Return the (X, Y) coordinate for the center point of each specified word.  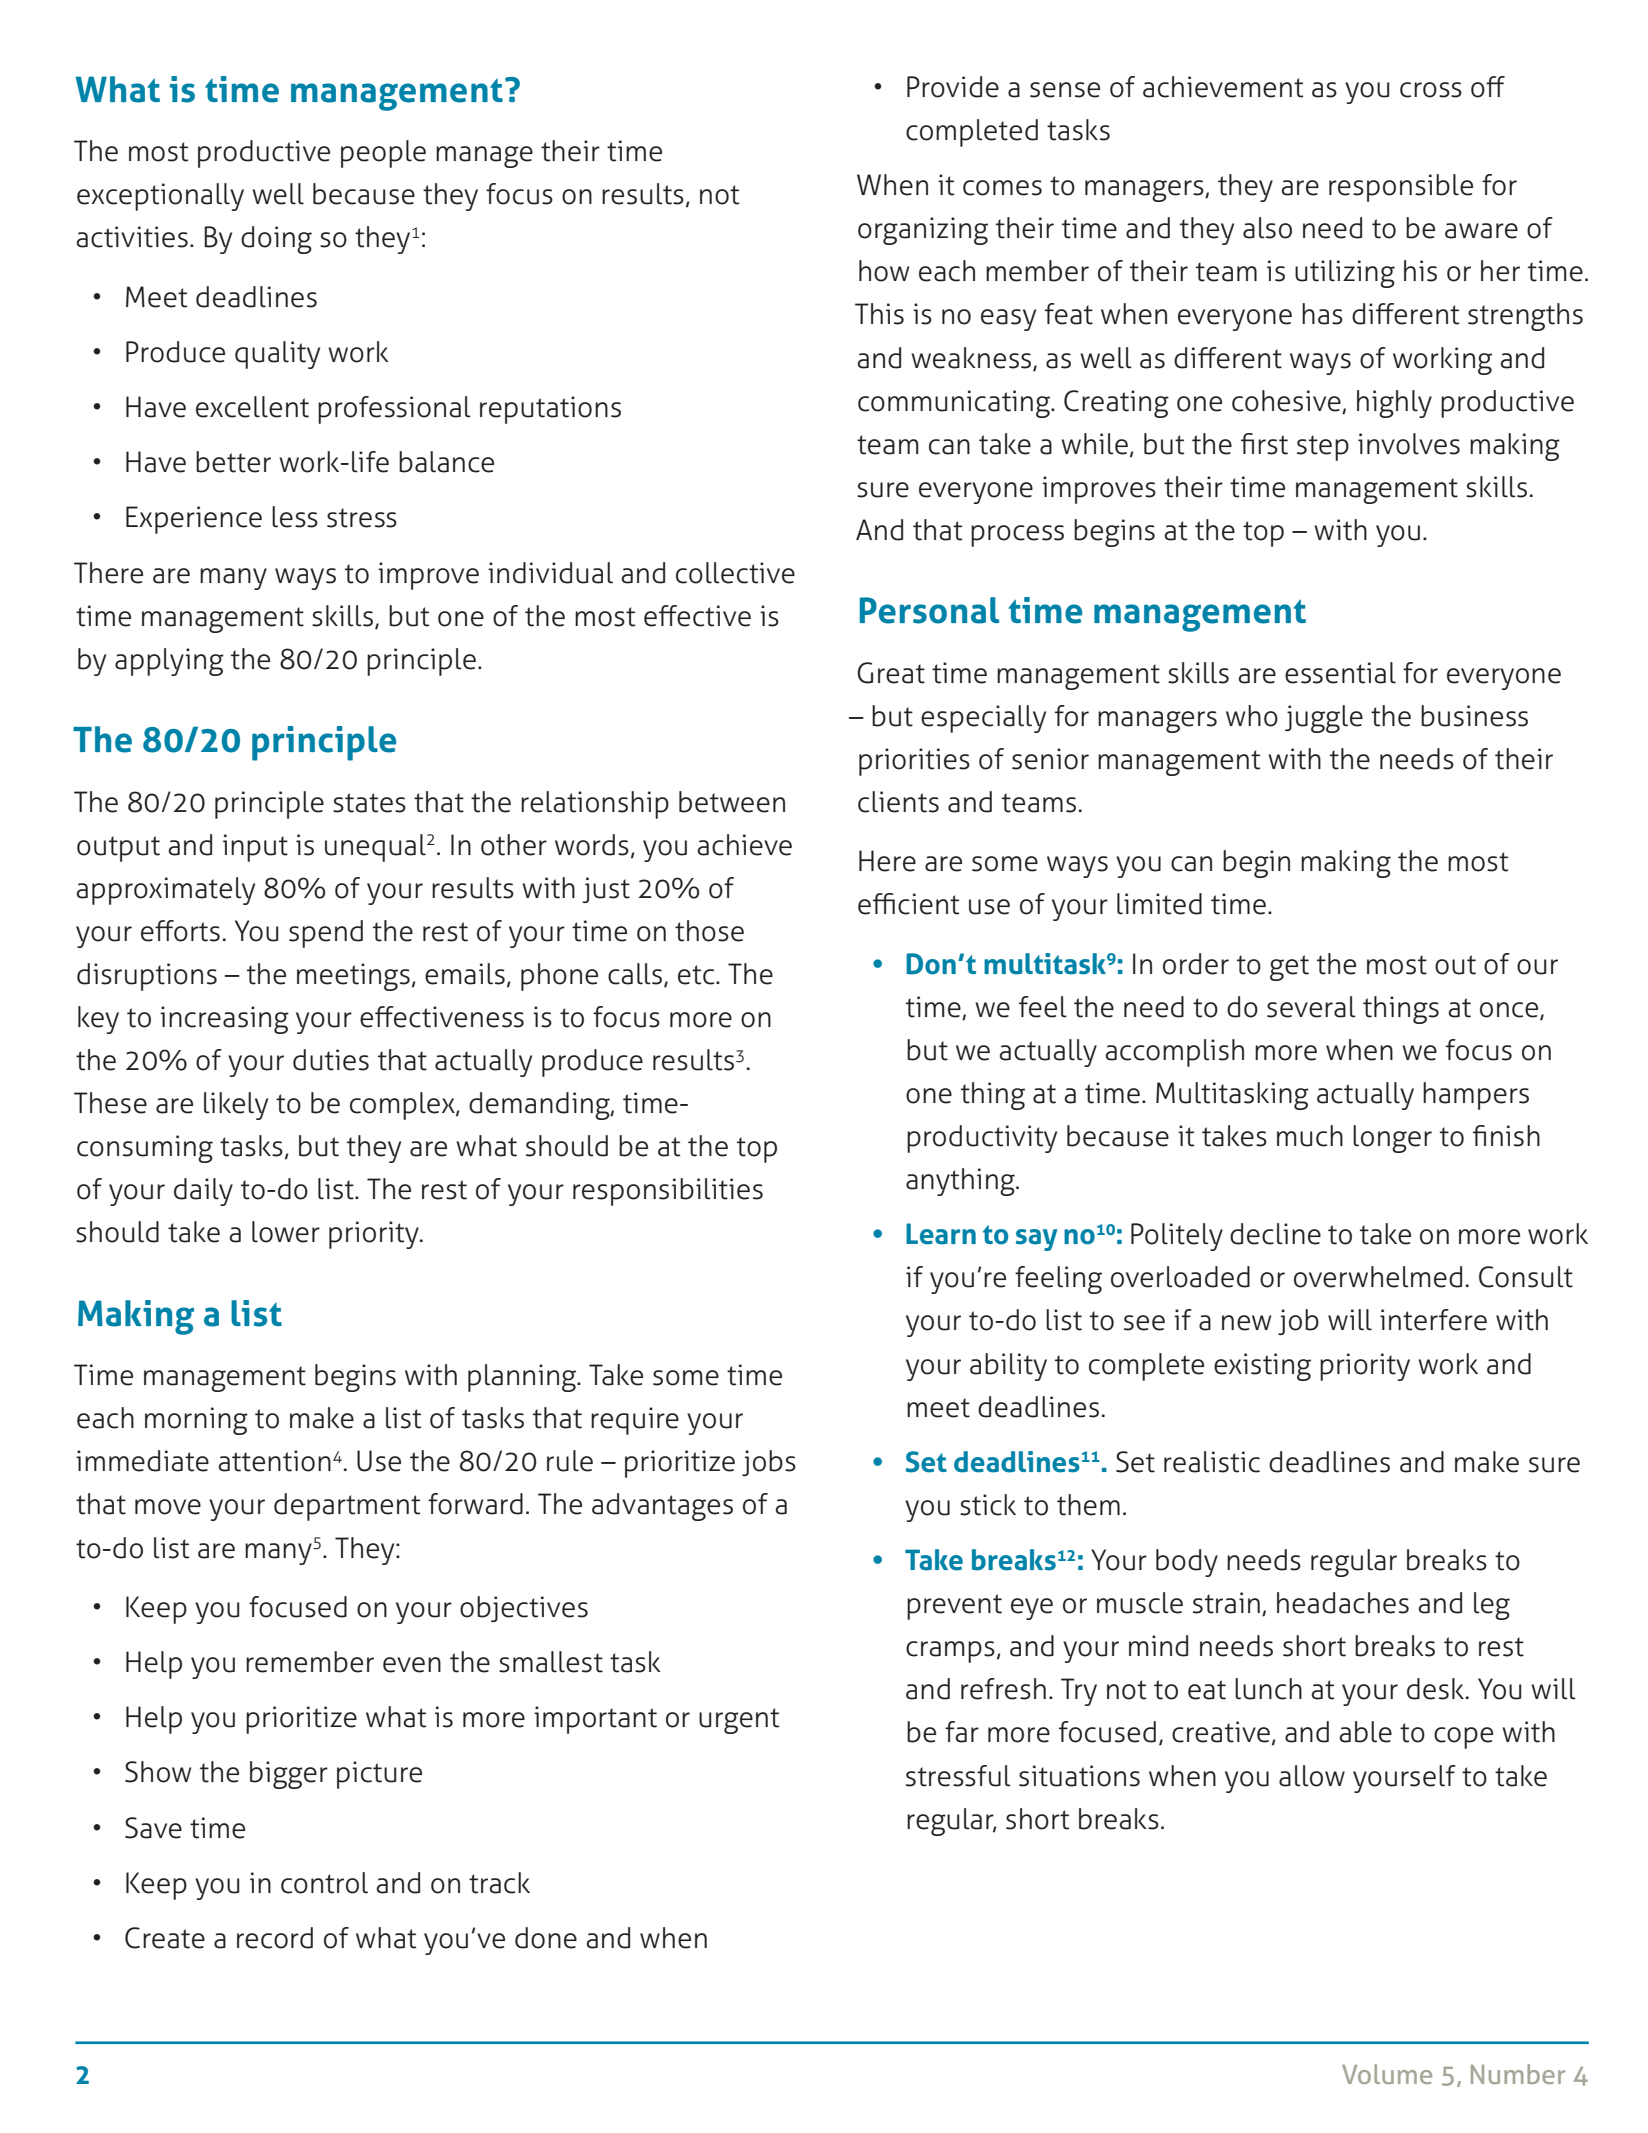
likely (236, 1106)
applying (169, 662)
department (347, 1507)
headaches (1343, 1603)
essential (1340, 673)
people (383, 154)
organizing (923, 231)
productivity (982, 1139)
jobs (769, 1463)
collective (735, 573)
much (1310, 1136)
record (275, 1938)
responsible (1401, 188)
